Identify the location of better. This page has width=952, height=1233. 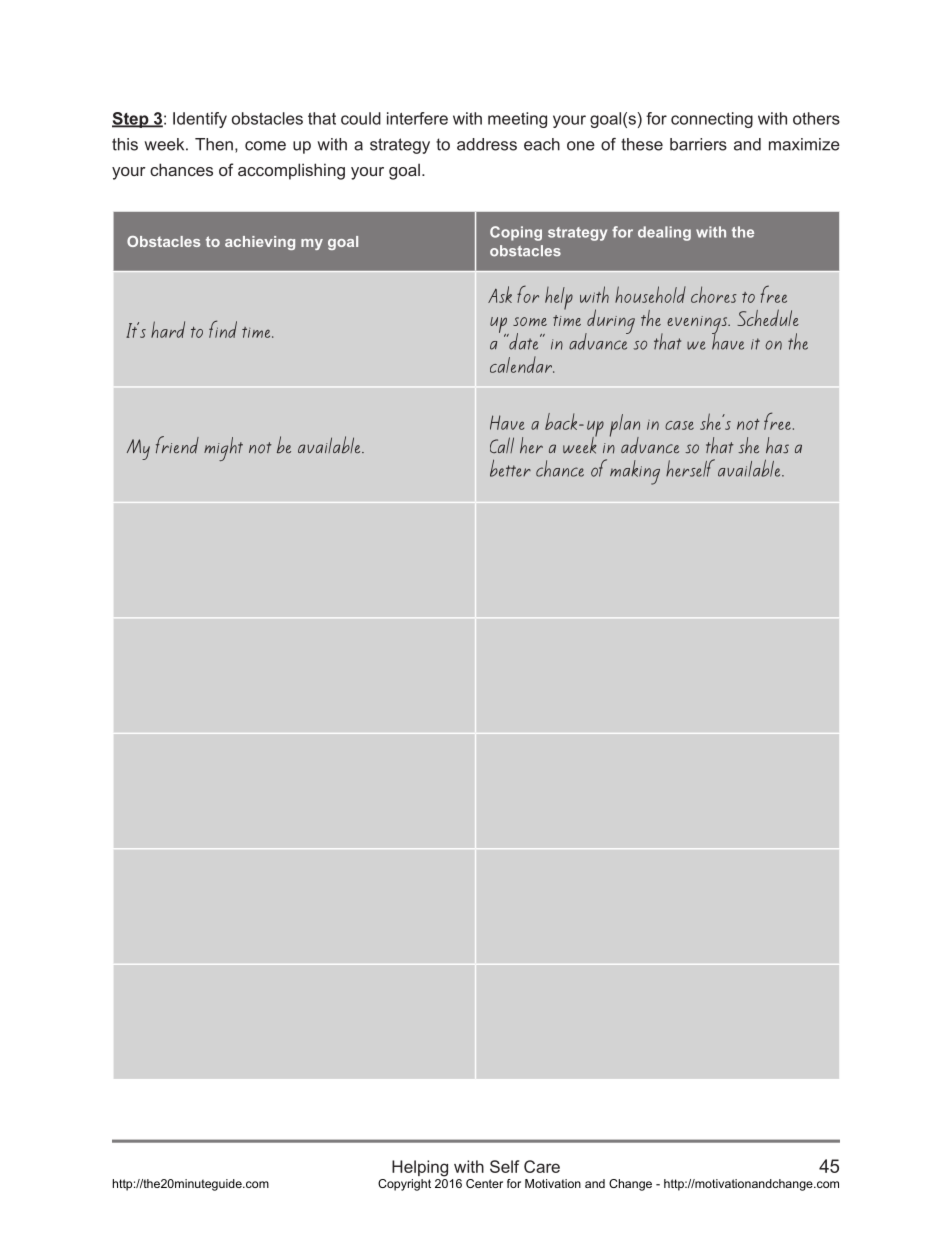
(510, 468).
